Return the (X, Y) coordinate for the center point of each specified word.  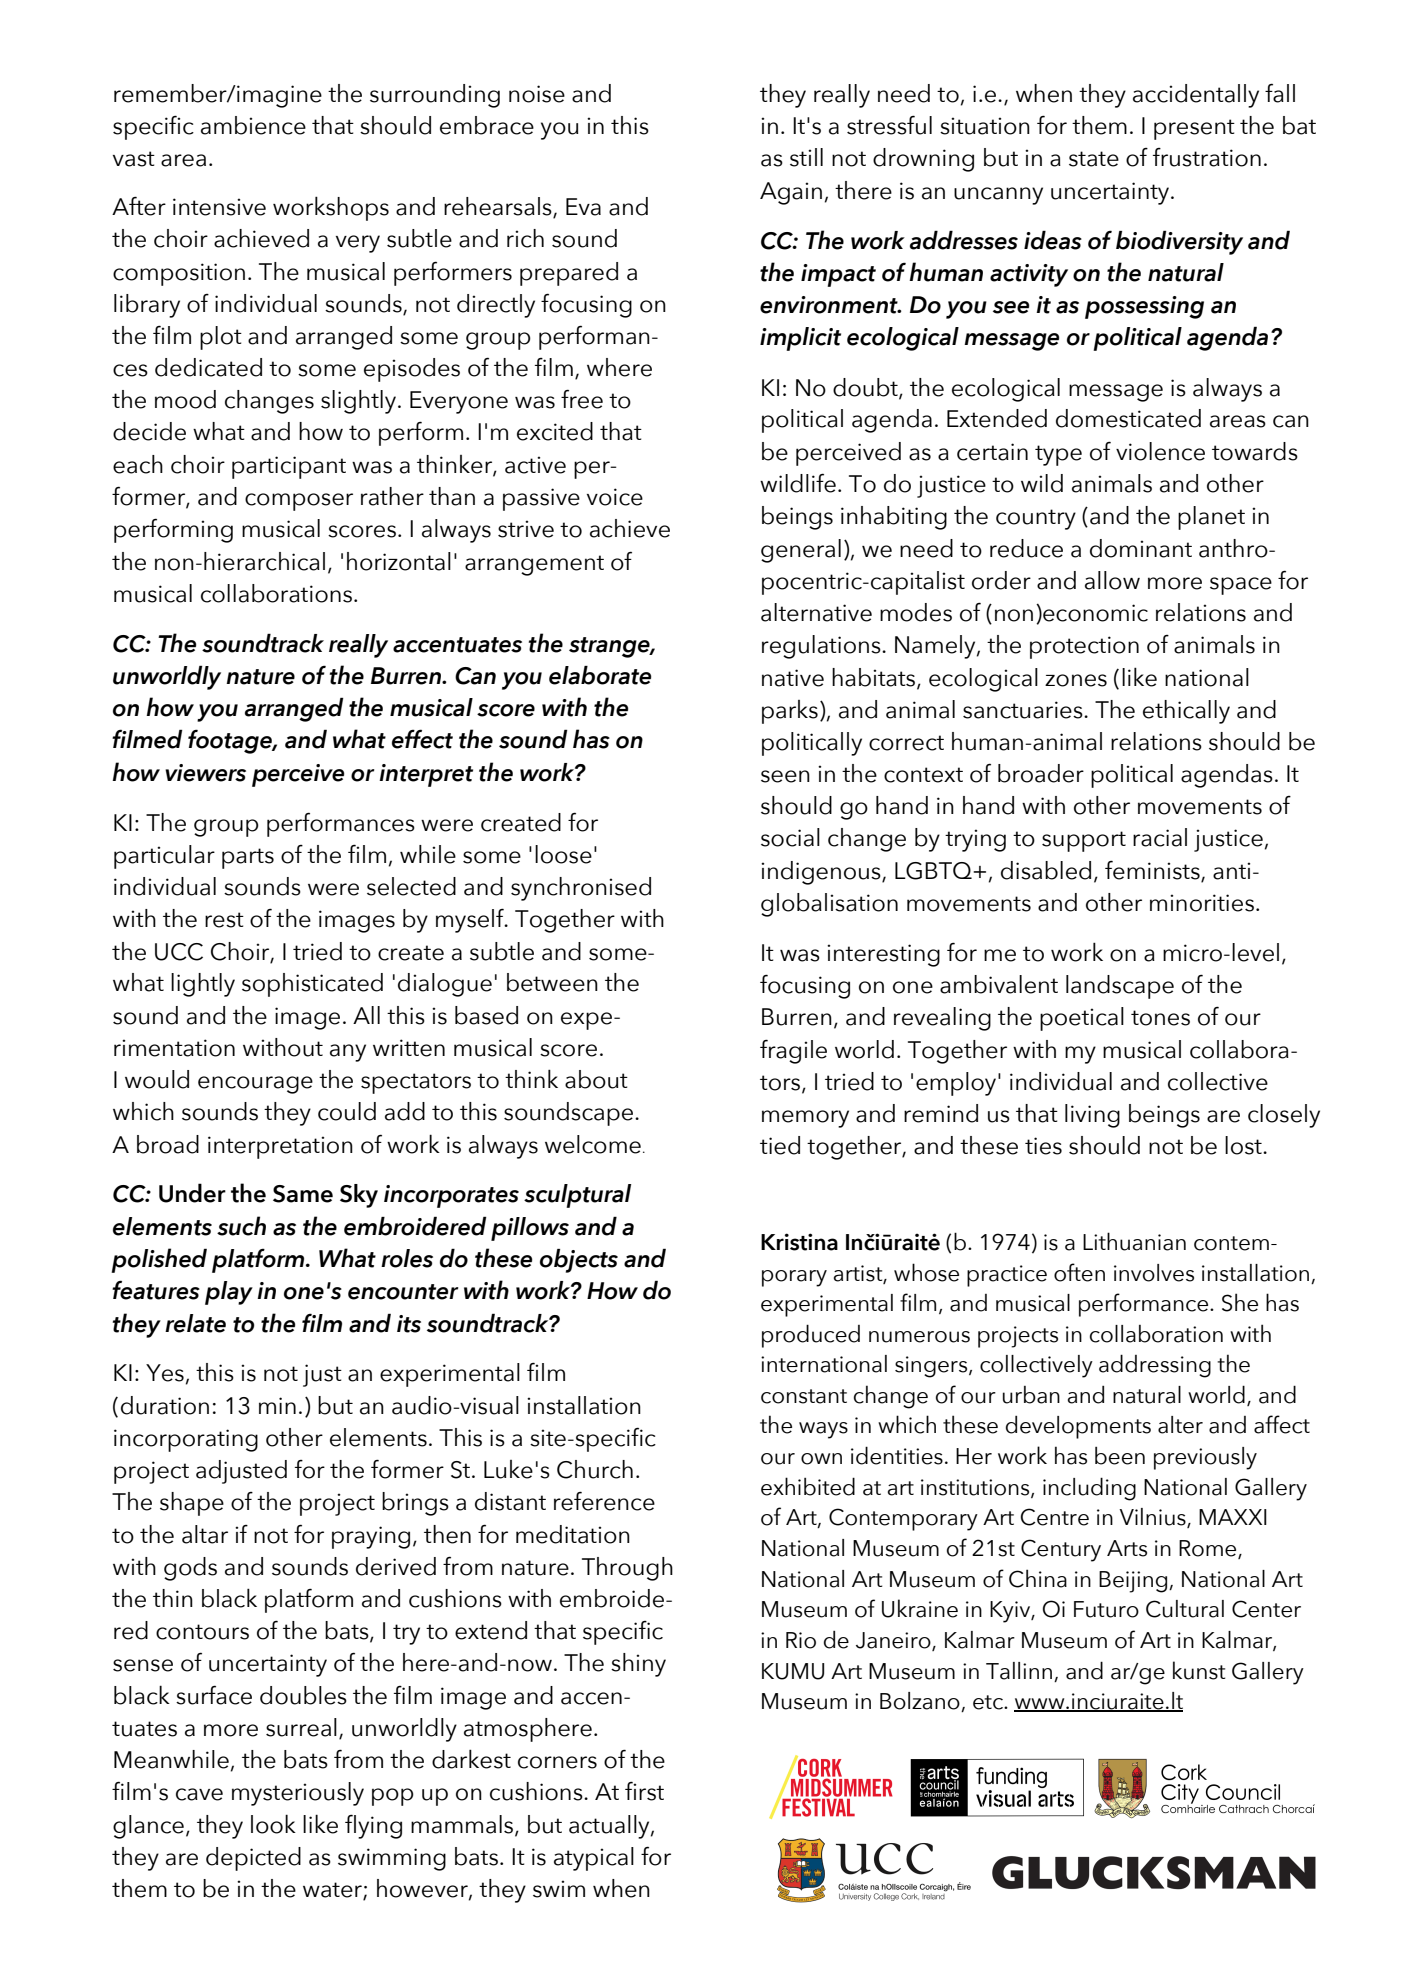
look (273, 1824)
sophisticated (312, 985)
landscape (1120, 987)
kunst (1199, 1670)
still (806, 157)
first (644, 1791)
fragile (793, 1051)
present (1194, 129)
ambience (253, 125)
